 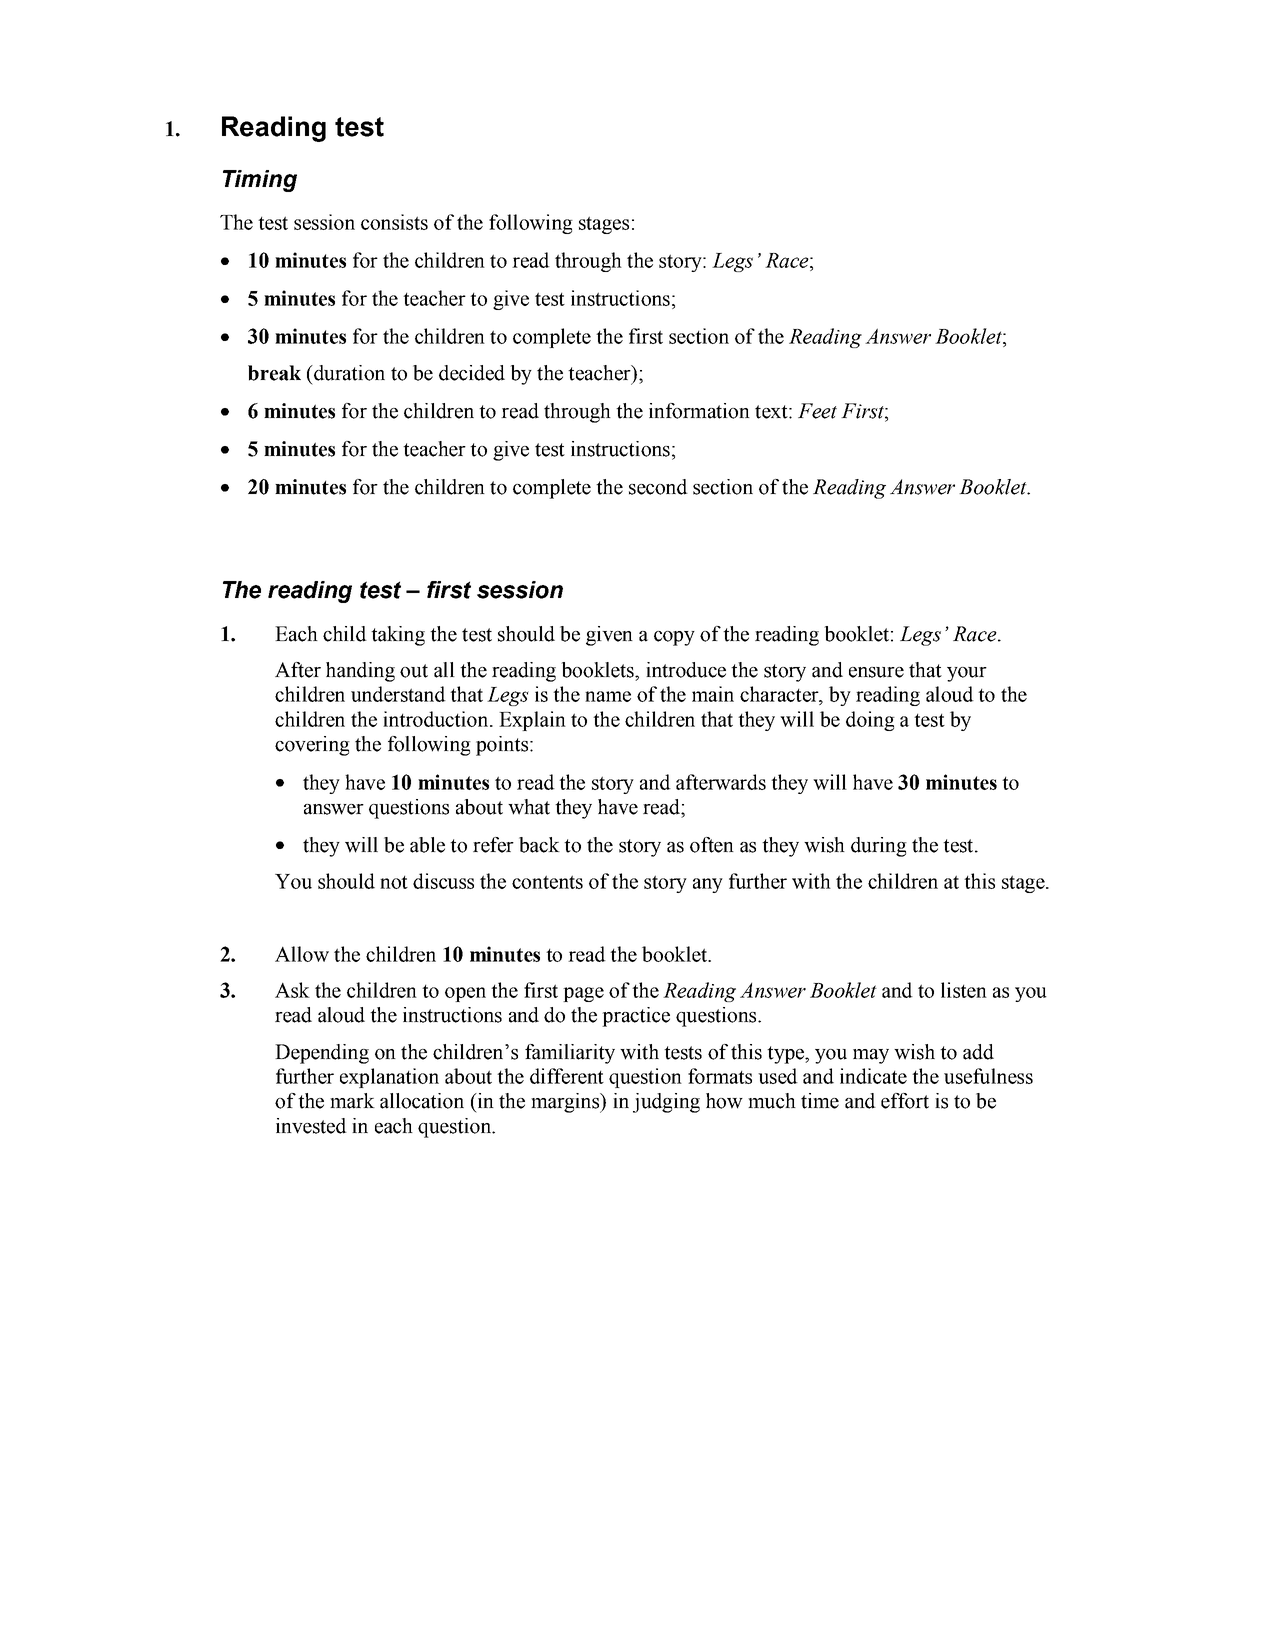 What do you see at coordinates (879, 847) in the page?
I see `during` at bounding box center [879, 847].
